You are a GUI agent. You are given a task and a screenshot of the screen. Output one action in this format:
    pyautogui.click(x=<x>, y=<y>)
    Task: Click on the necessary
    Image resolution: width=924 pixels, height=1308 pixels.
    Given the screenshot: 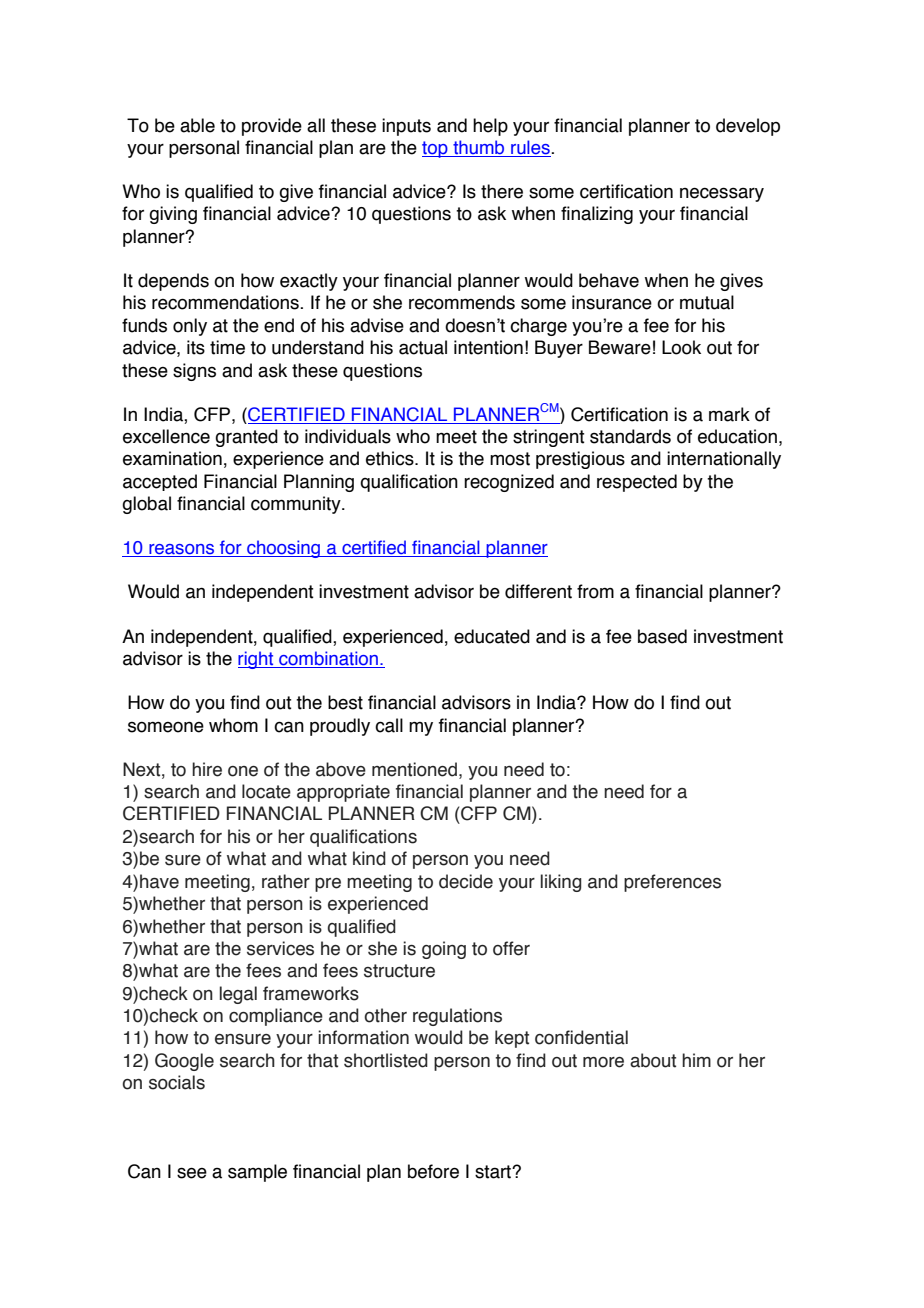 What is the action you would take?
    pyautogui.click(x=722, y=194)
